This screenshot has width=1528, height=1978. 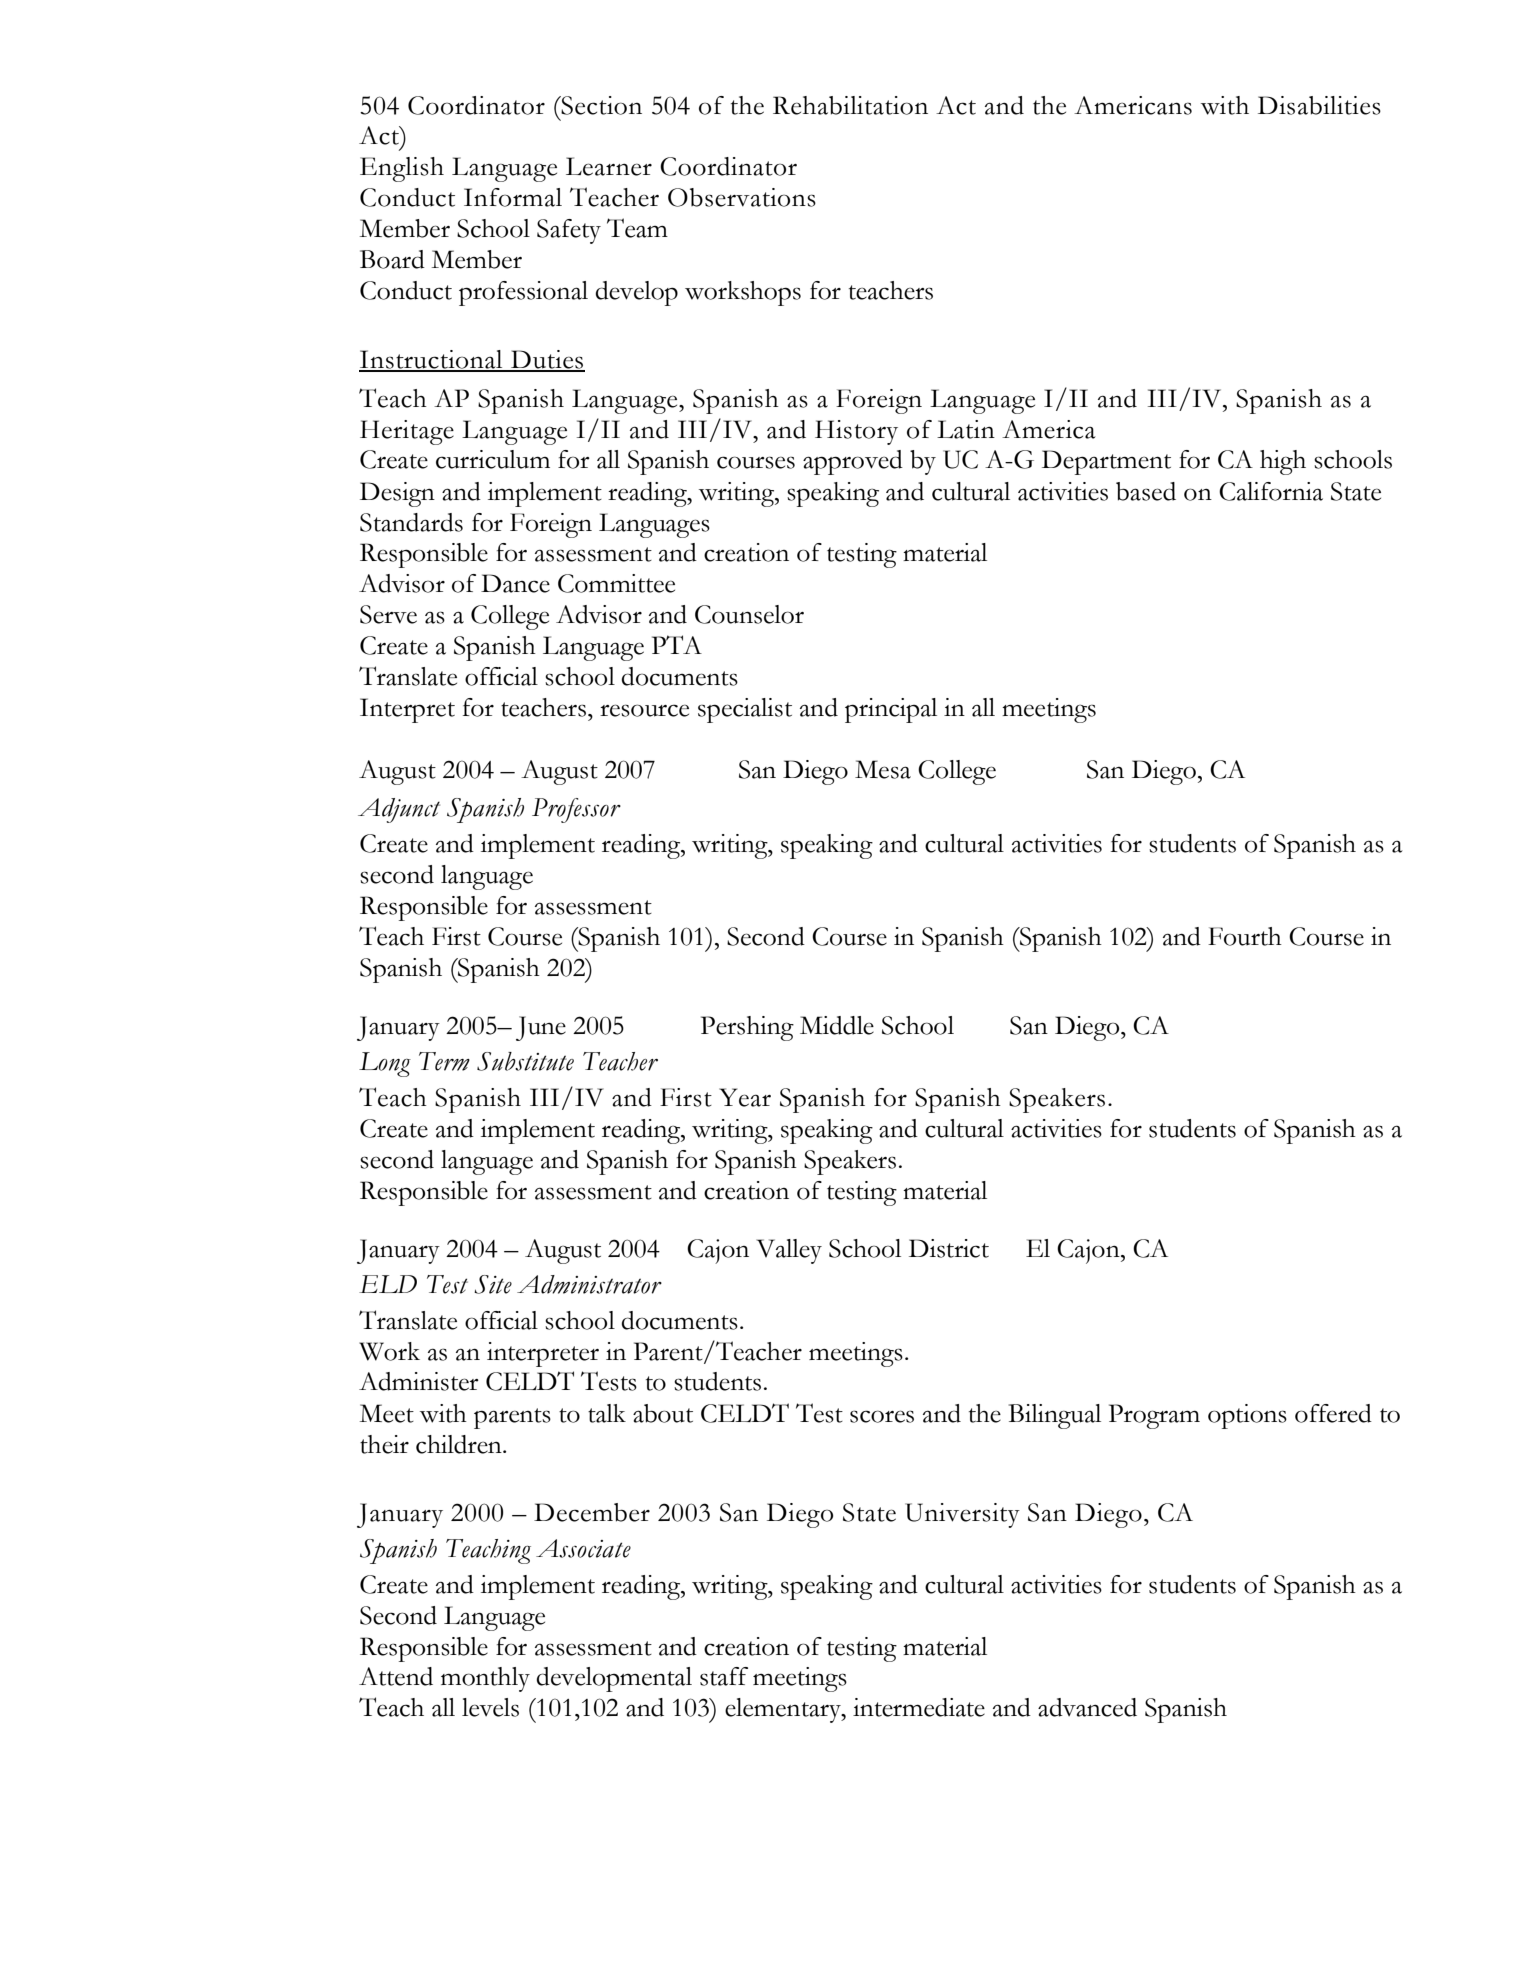 What do you see at coordinates (485, 1679) in the screenshot?
I see `monthly` at bounding box center [485, 1679].
